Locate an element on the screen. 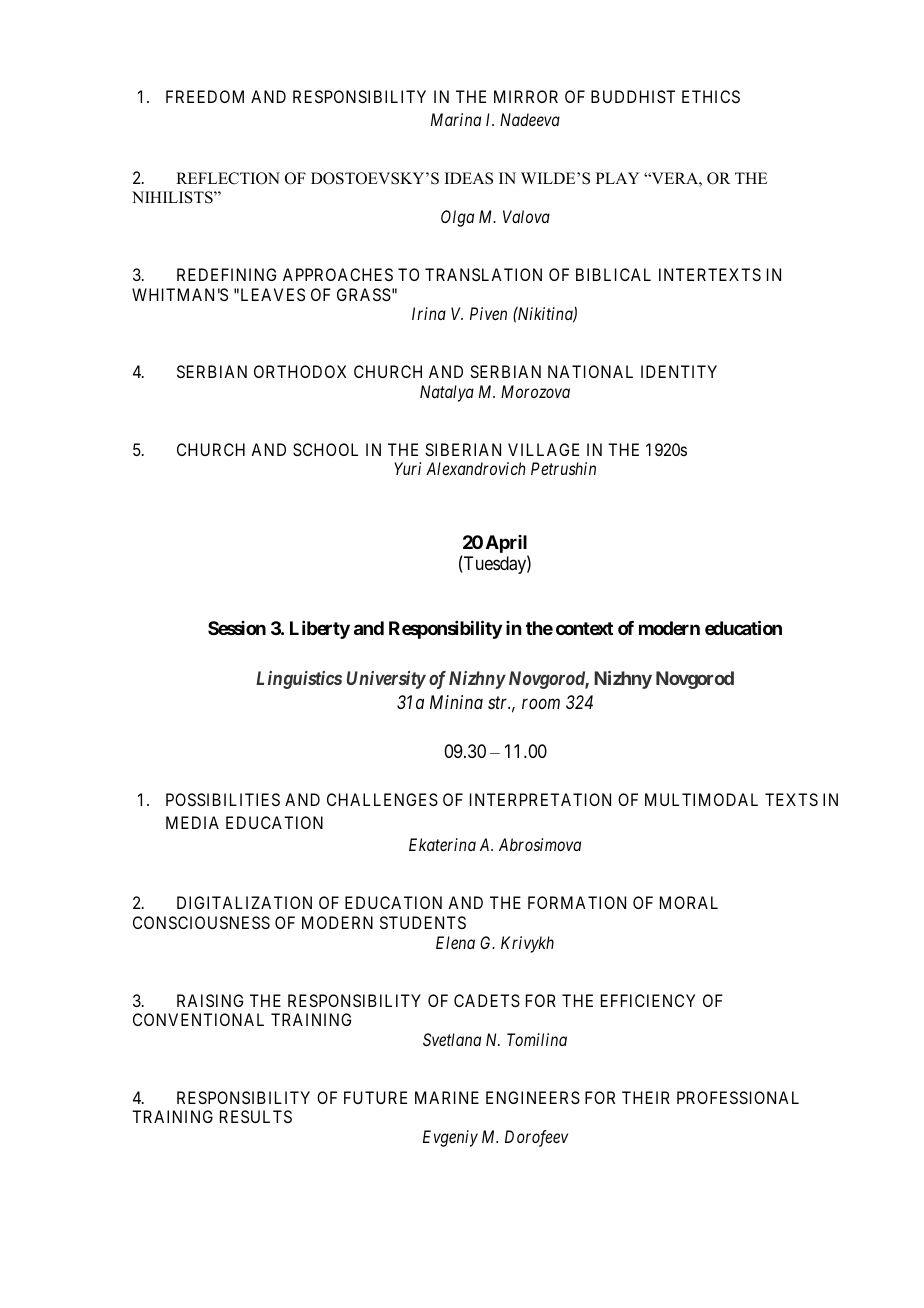 The image size is (924, 1308). ORTHODOX is located at coordinates (300, 371).
